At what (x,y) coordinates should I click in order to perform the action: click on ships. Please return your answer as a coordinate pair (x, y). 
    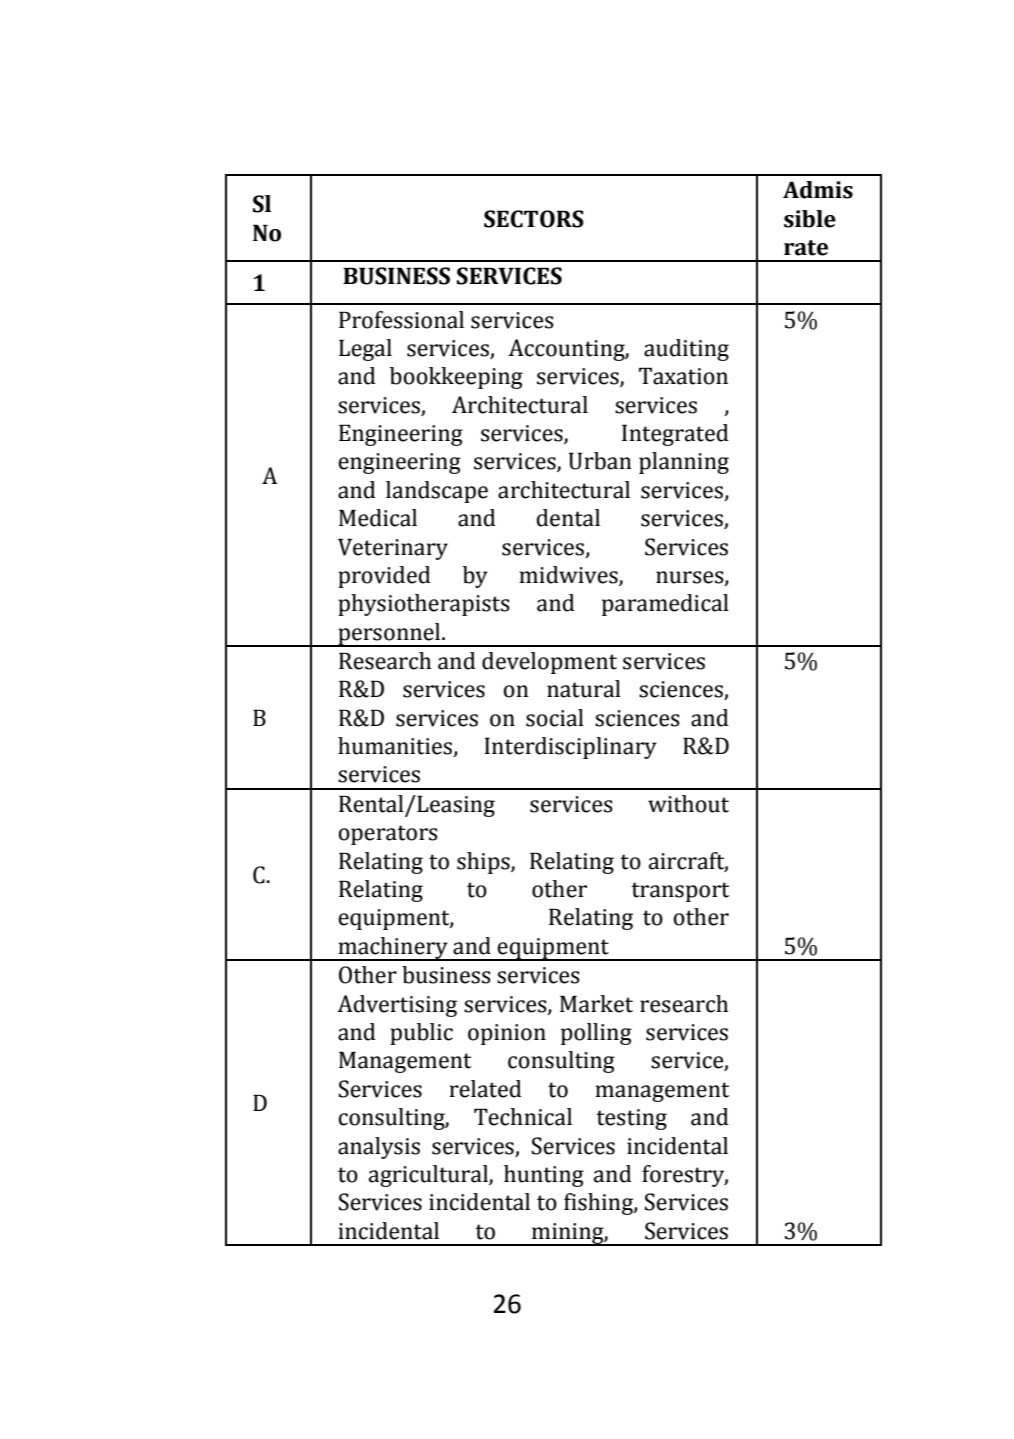
    Looking at the image, I should click on (484, 863).
